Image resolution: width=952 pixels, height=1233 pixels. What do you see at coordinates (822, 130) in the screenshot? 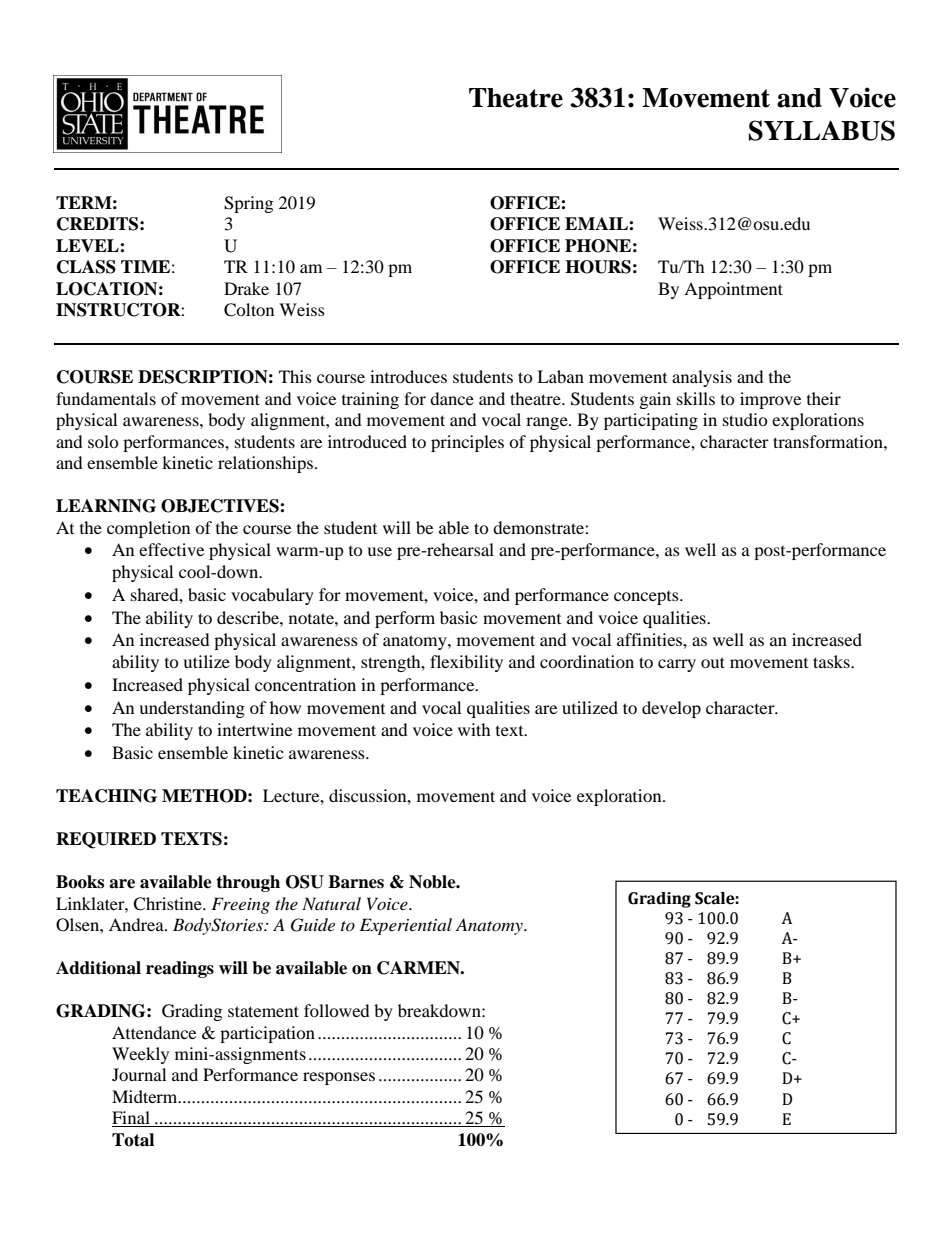
I see `SYLLABUS` at bounding box center [822, 130].
